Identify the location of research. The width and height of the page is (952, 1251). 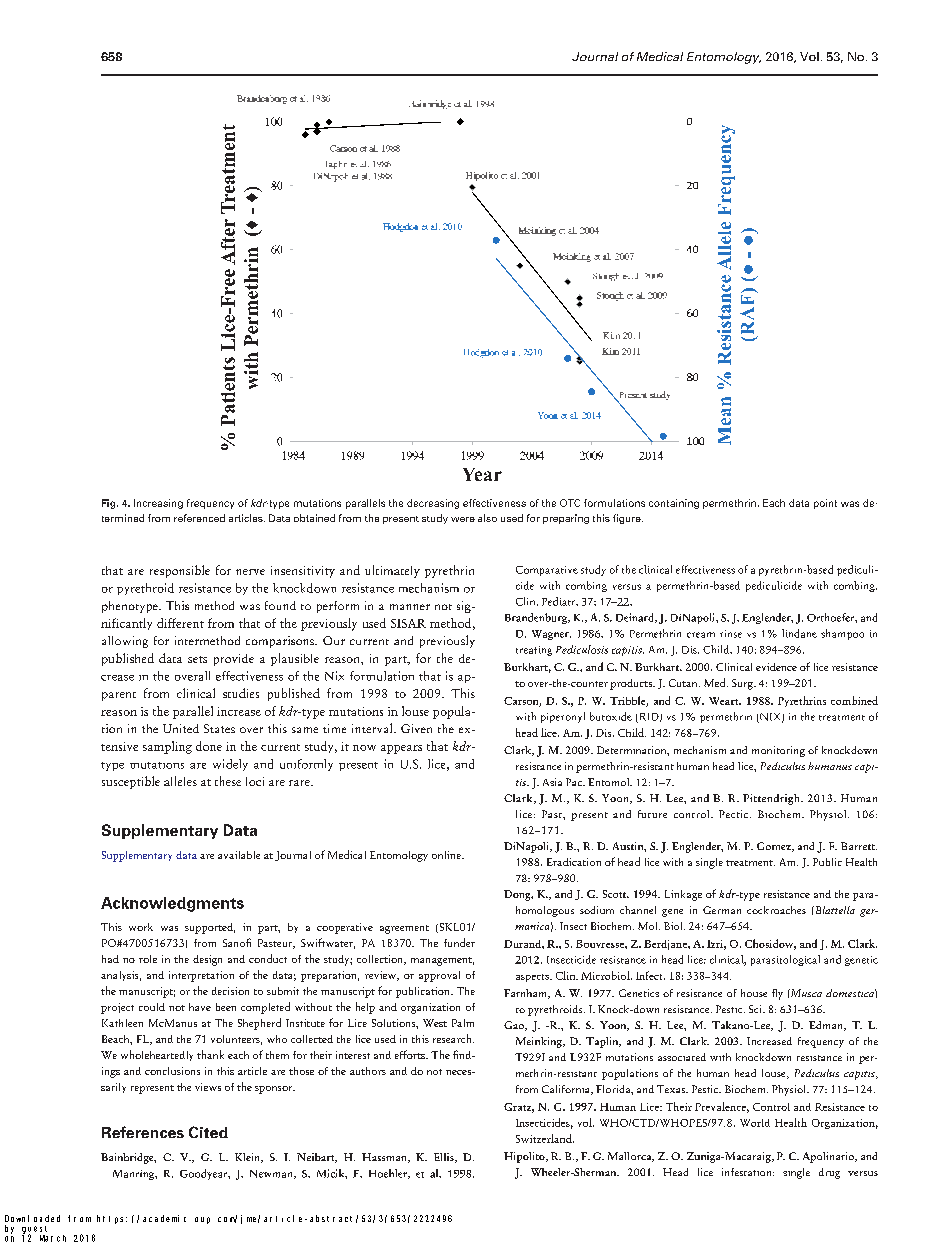
(453, 1038).
